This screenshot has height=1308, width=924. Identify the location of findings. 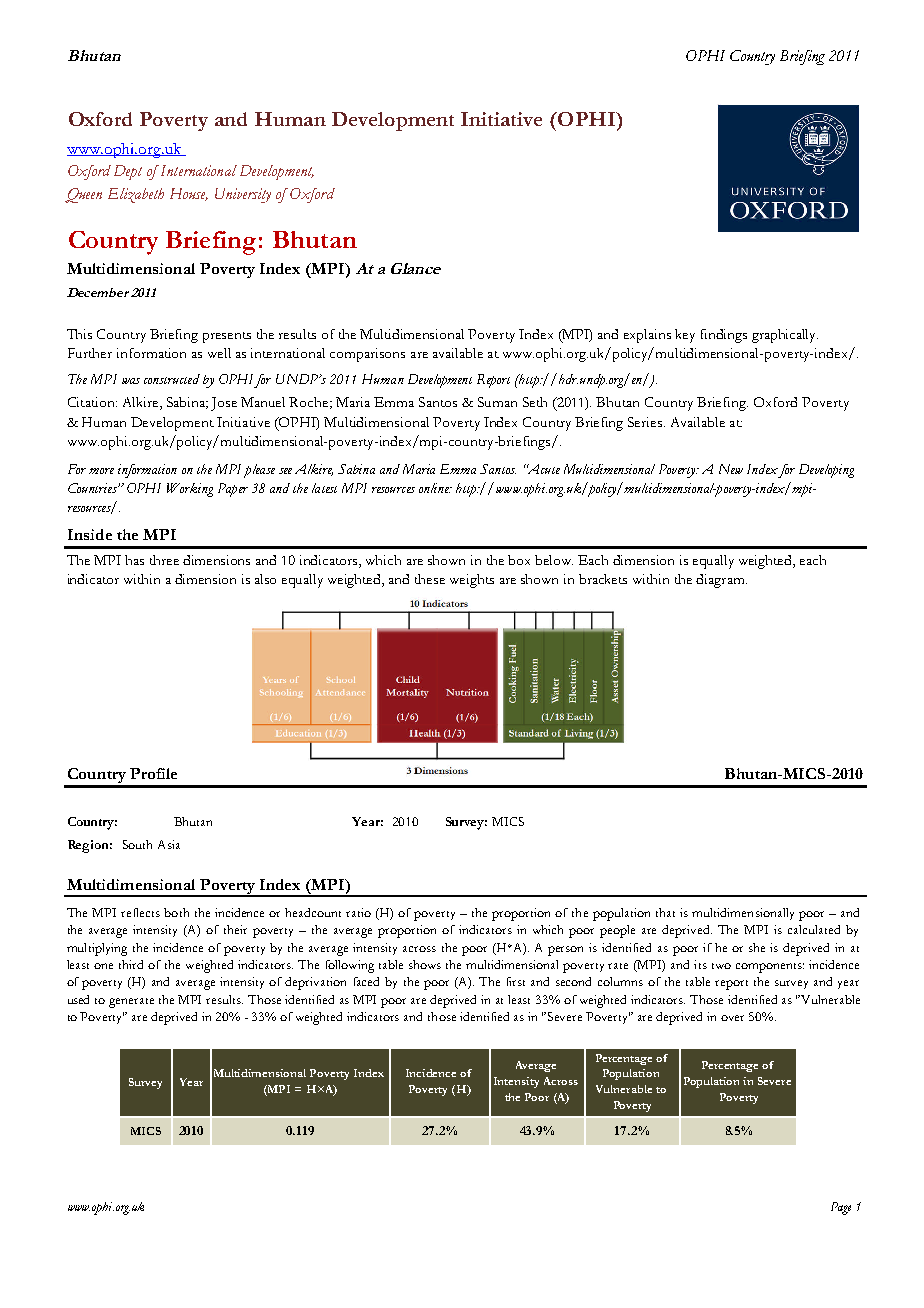
(724, 336).
